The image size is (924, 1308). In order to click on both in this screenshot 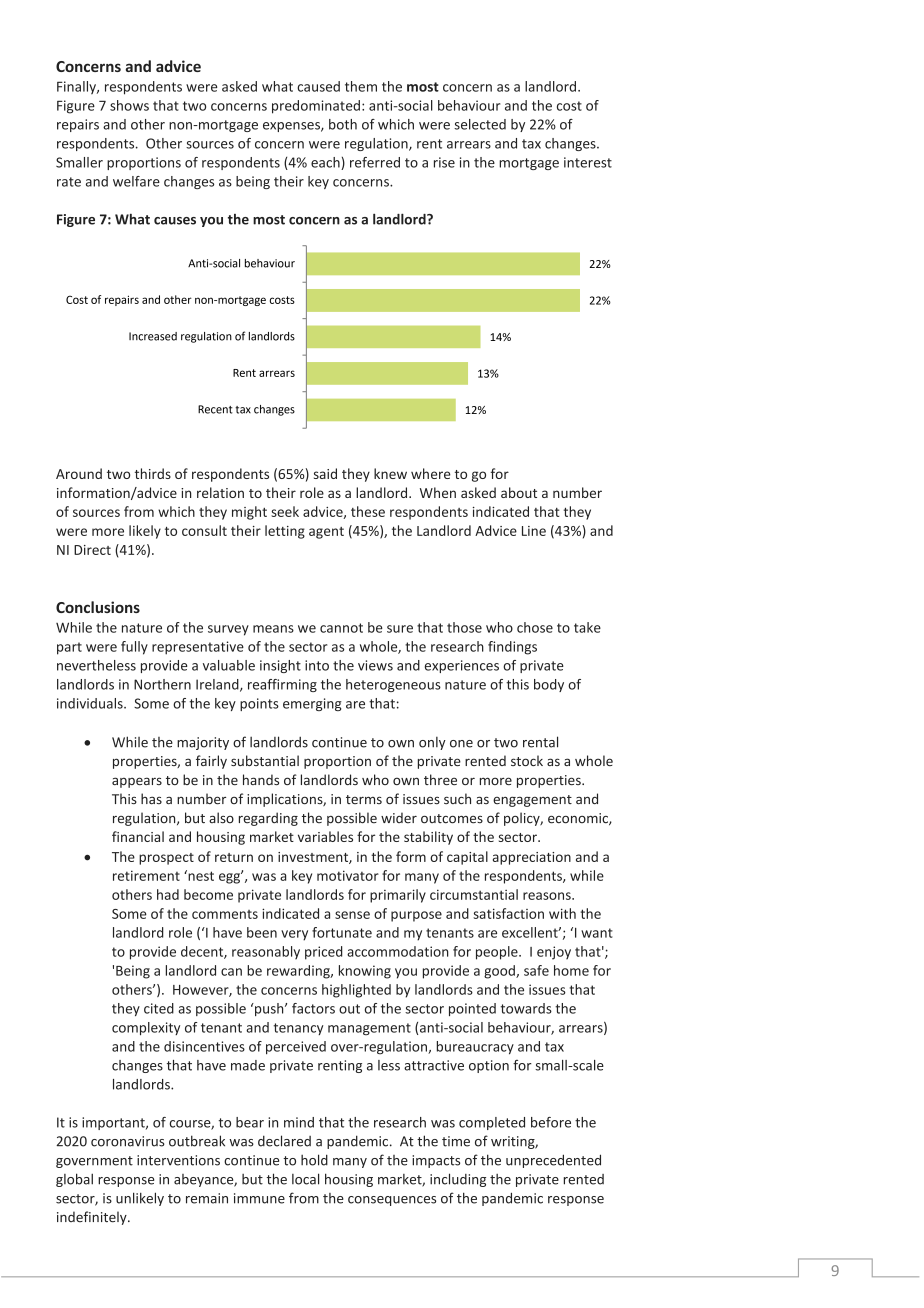, I will do `click(343, 124)`.
